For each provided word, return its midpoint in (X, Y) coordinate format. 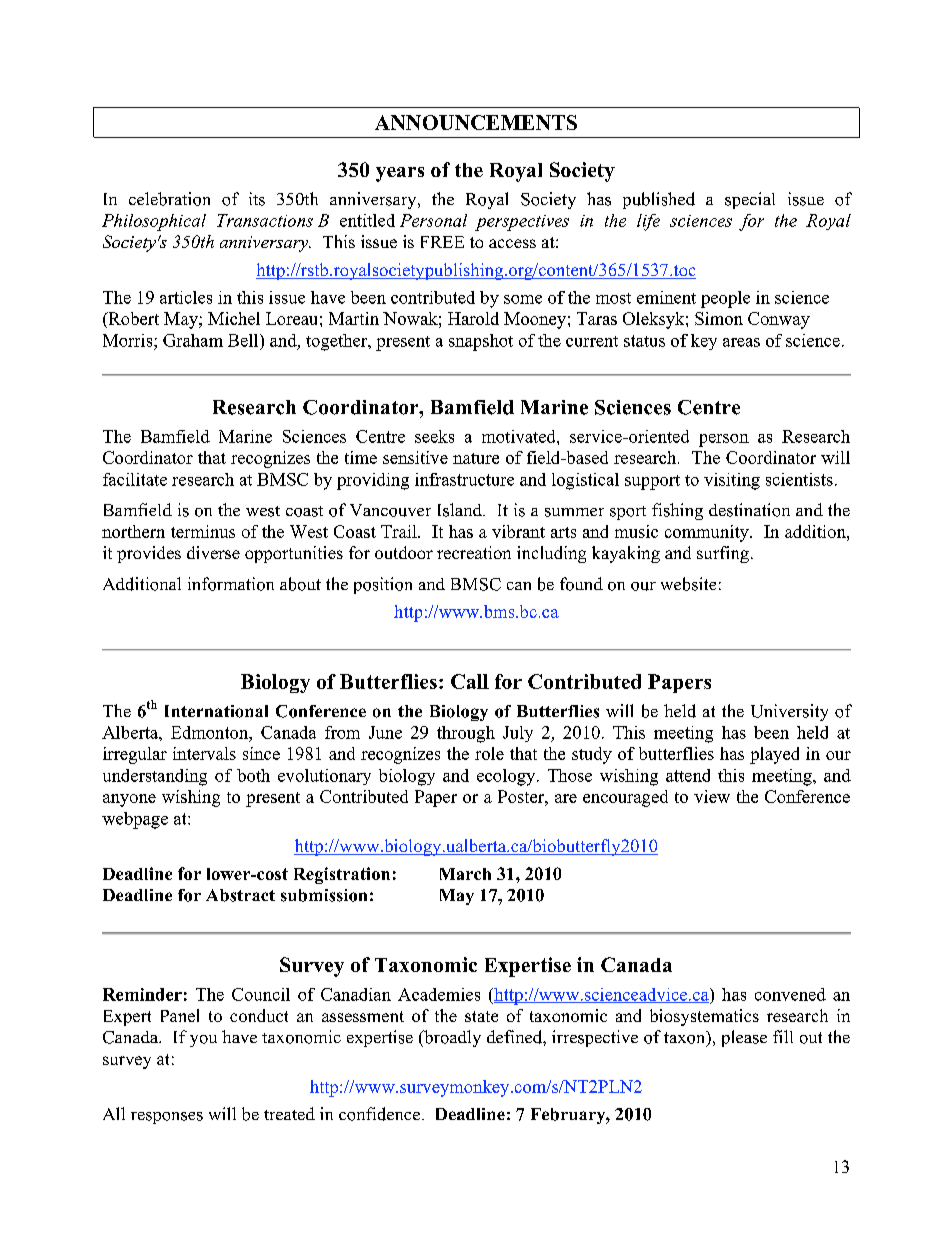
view (712, 796)
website (688, 584)
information (231, 584)
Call (470, 681)
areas (741, 342)
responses (167, 1118)
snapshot (481, 342)
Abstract (240, 895)
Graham (193, 340)
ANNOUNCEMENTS (476, 122)
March (465, 874)
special (750, 200)
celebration (169, 199)
